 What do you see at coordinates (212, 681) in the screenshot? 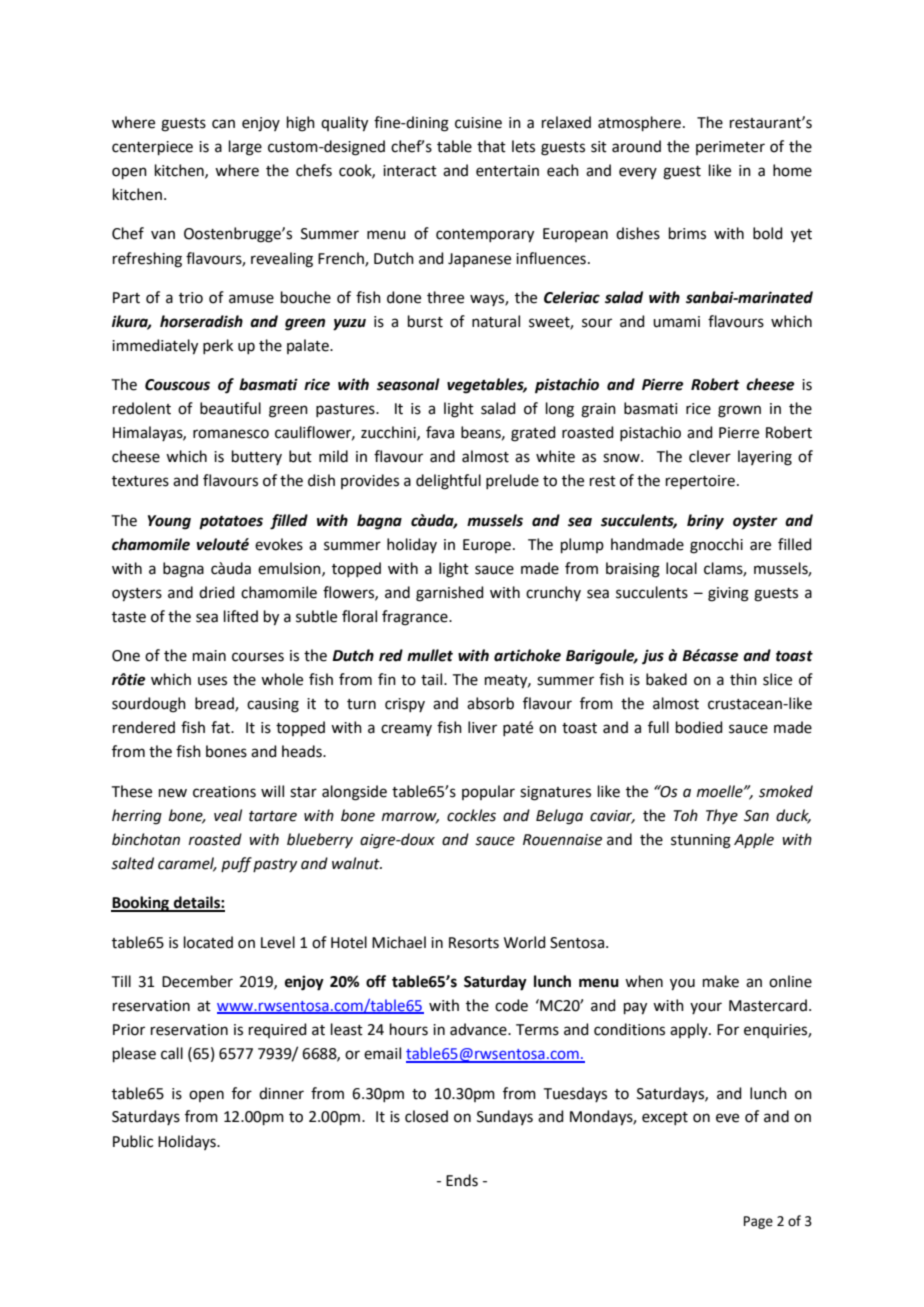
I see `uses` at bounding box center [212, 681].
